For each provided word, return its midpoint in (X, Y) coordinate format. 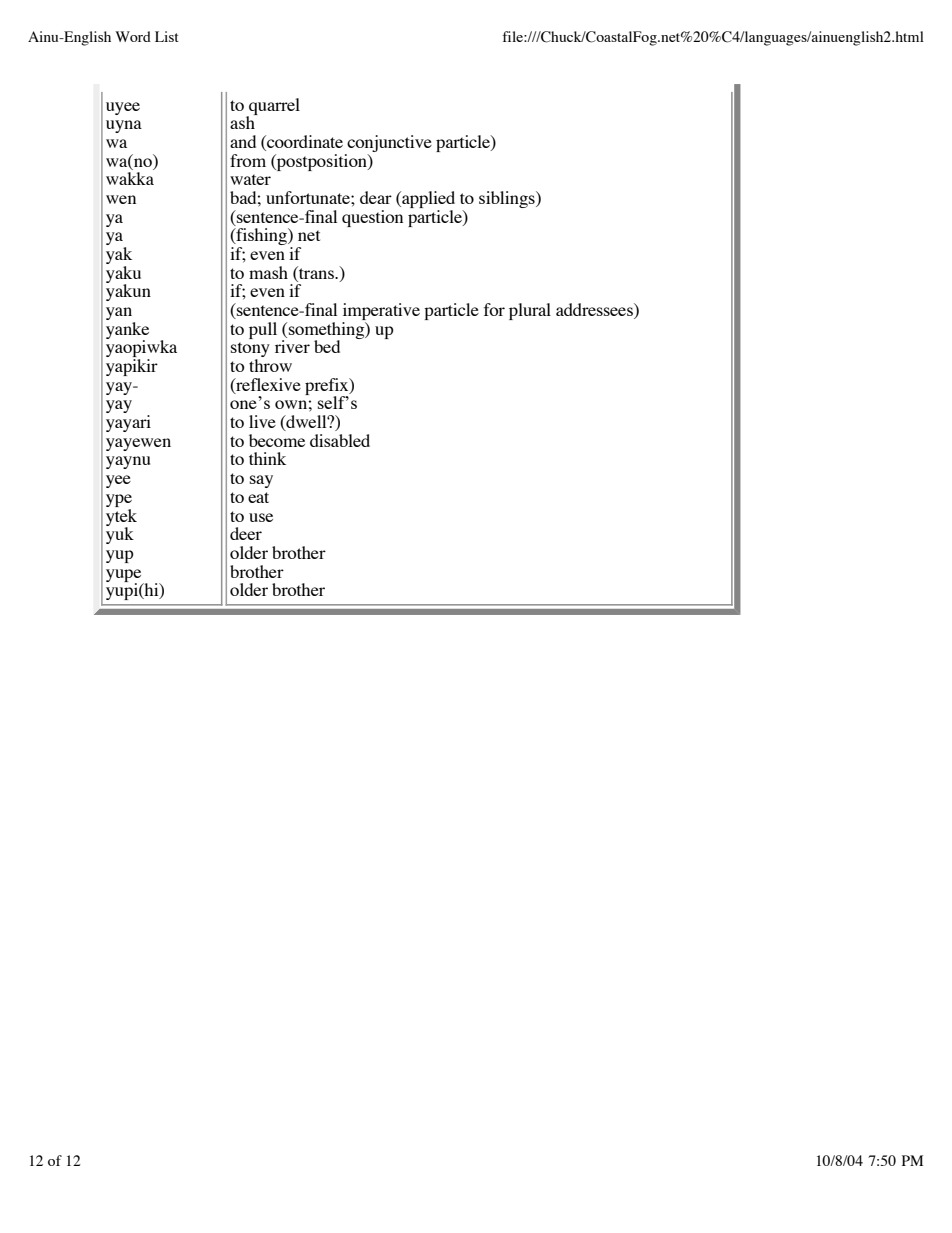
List (167, 36)
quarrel (273, 107)
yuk (120, 534)
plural (530, 311)
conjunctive (389, 143)
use (261, 517)
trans (316, 272)
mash (268, 272)
